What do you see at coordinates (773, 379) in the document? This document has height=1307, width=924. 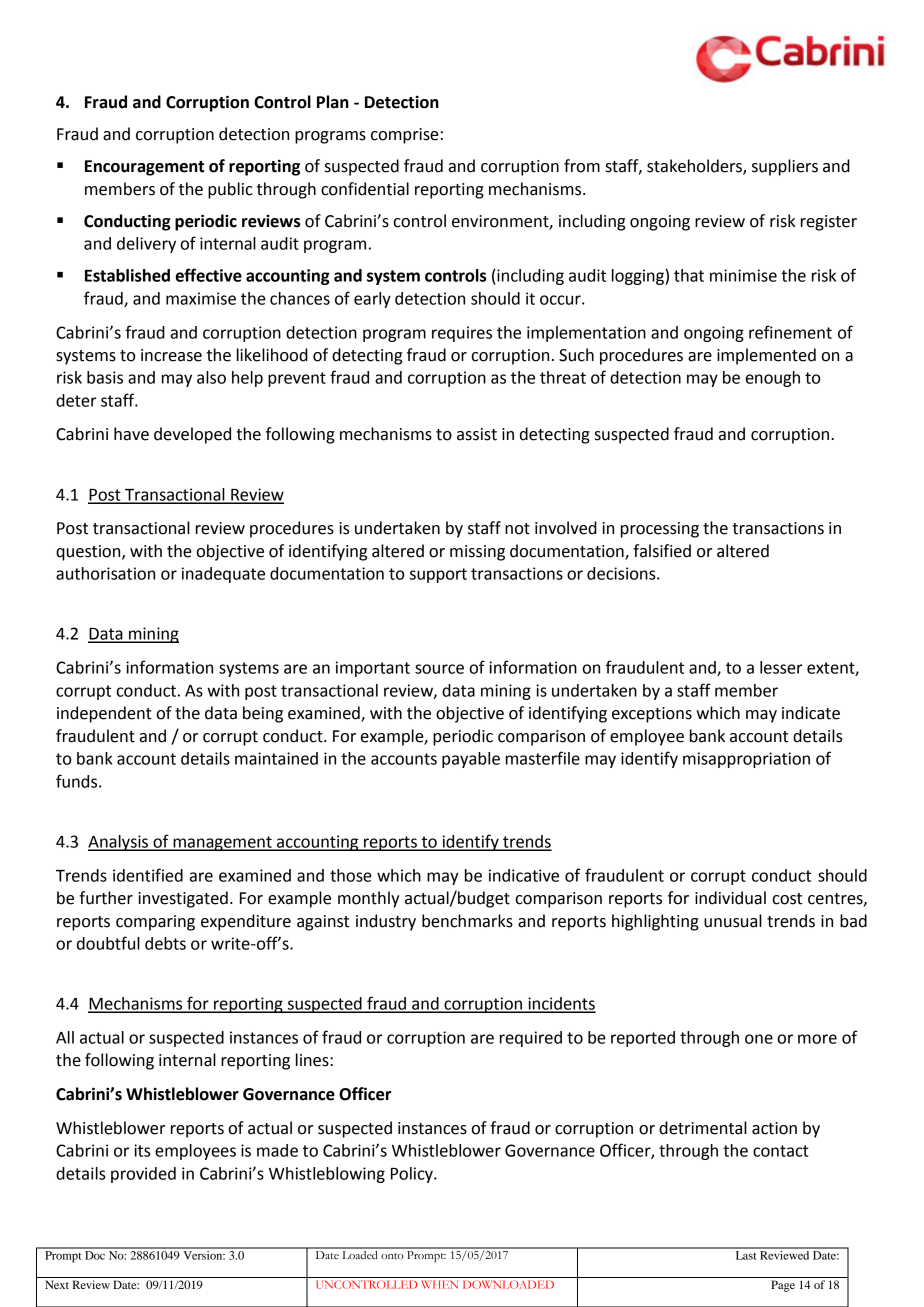 I see `enough` at bounding box center [773, 379].
